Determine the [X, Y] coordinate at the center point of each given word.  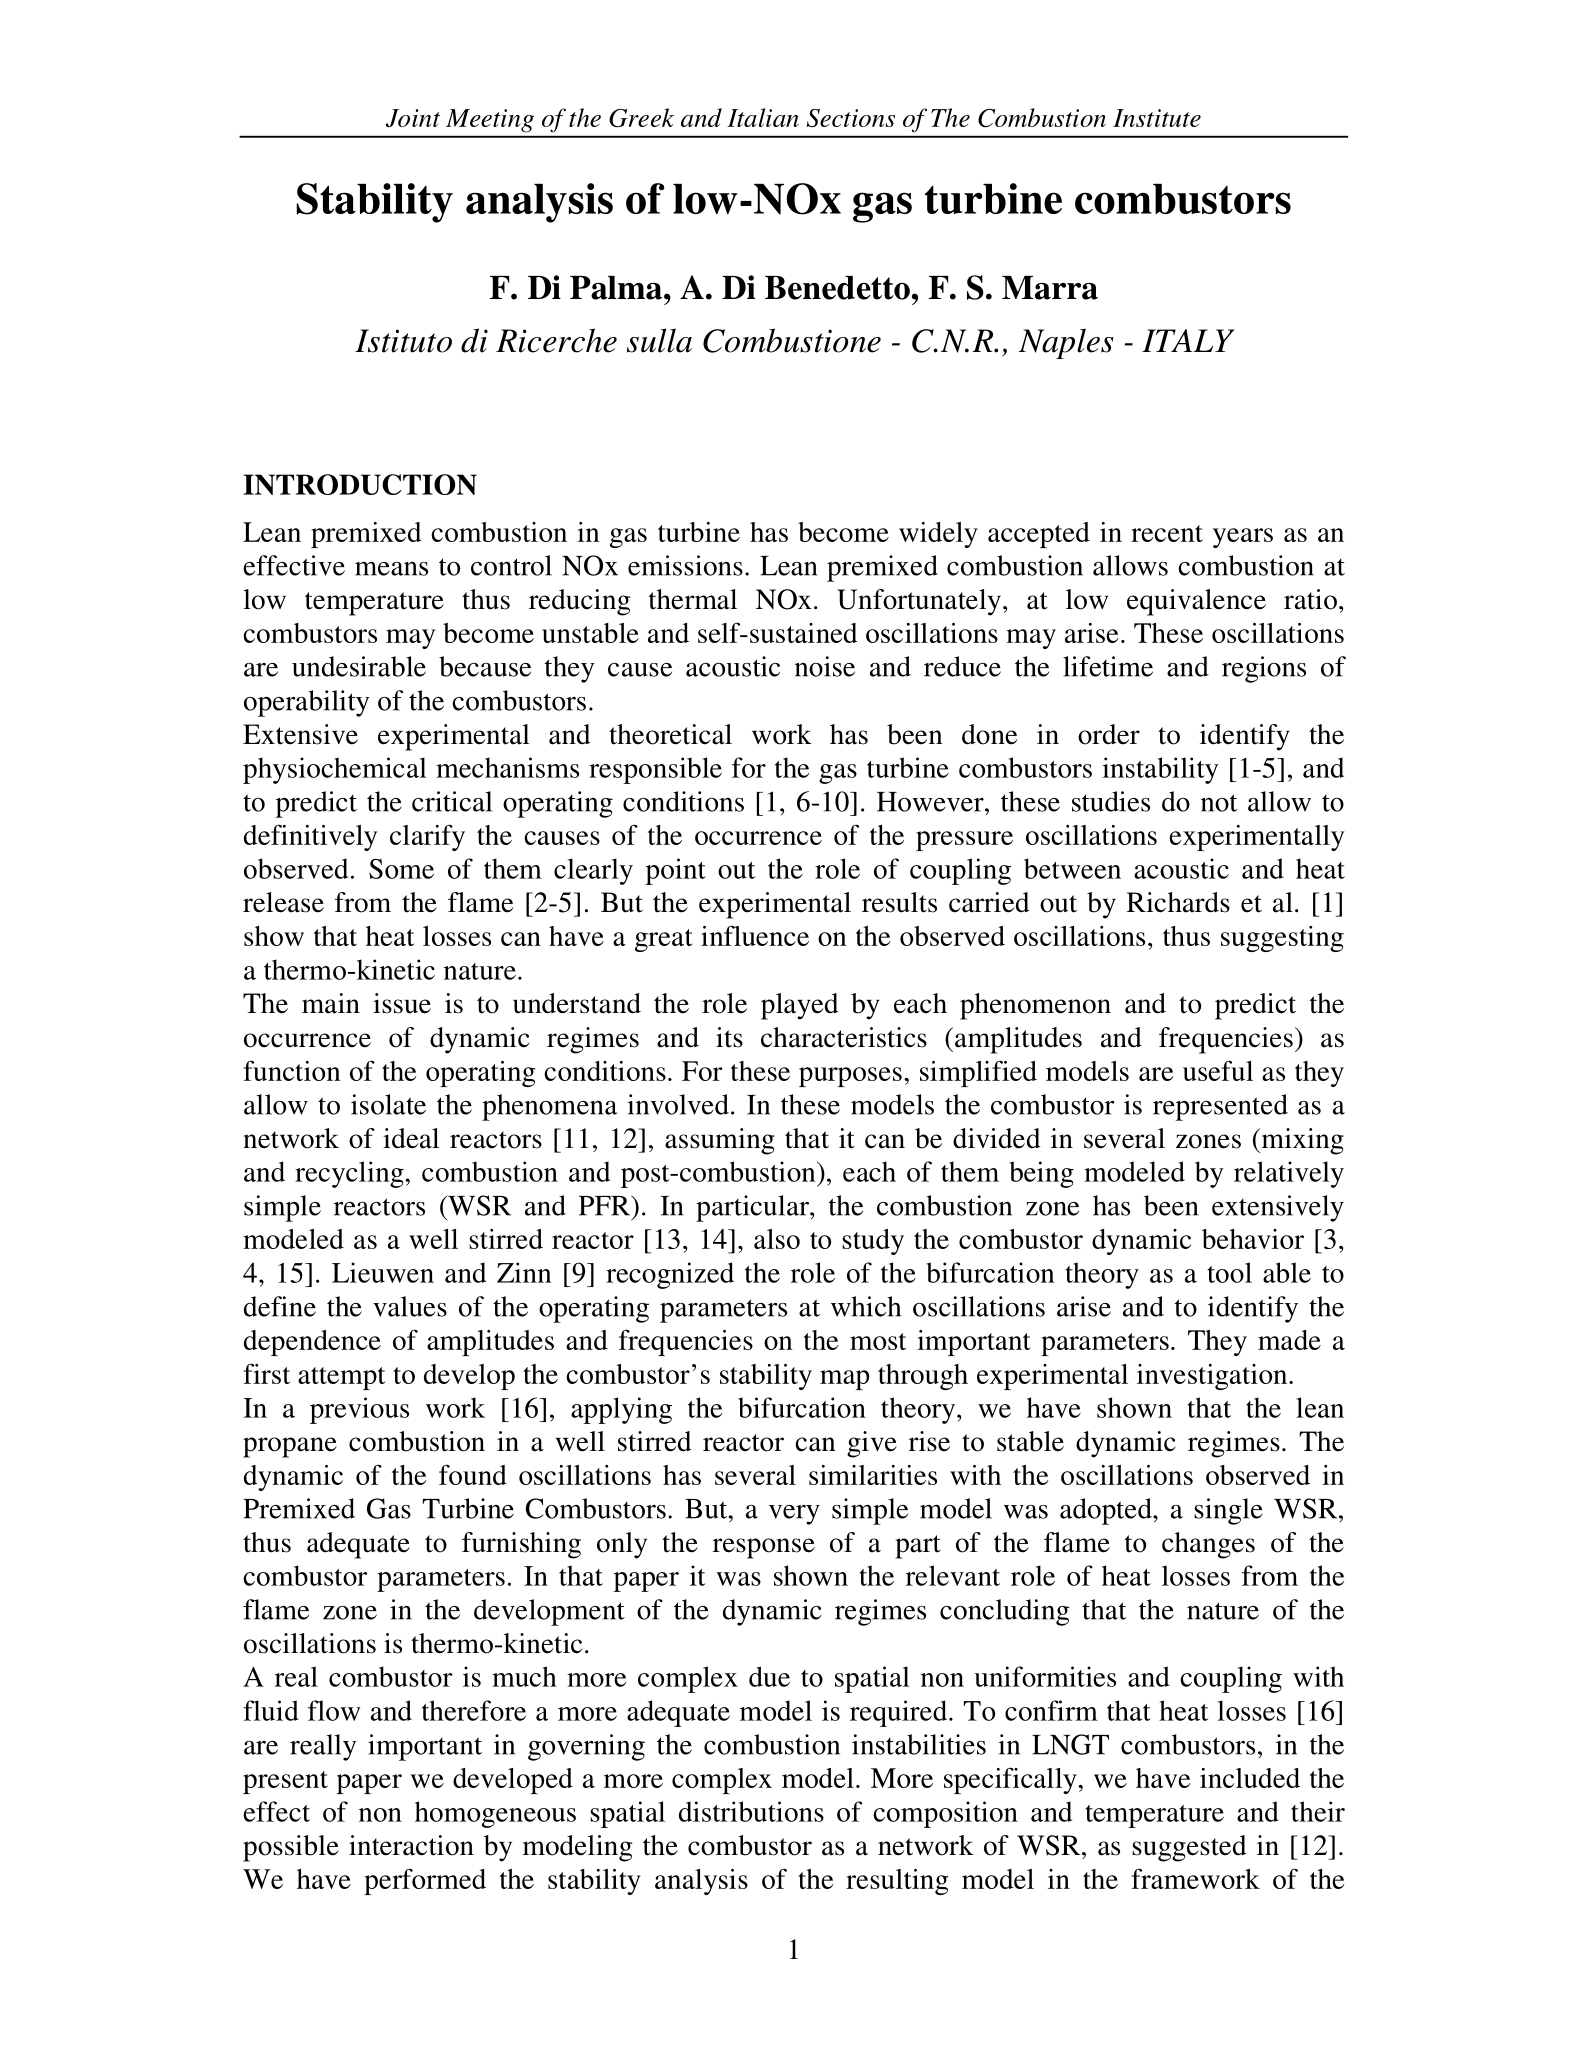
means [391, 569]
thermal [693, 599]
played [799, 1006]
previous [359, 1410]
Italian [763, 117]
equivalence [1196, 602]
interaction [411, 1845]
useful [1218, 1070]
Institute [1157, 118]
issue [402, 1003]
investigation [1213, 1377]
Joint [413, 118]
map [845, 1380]
